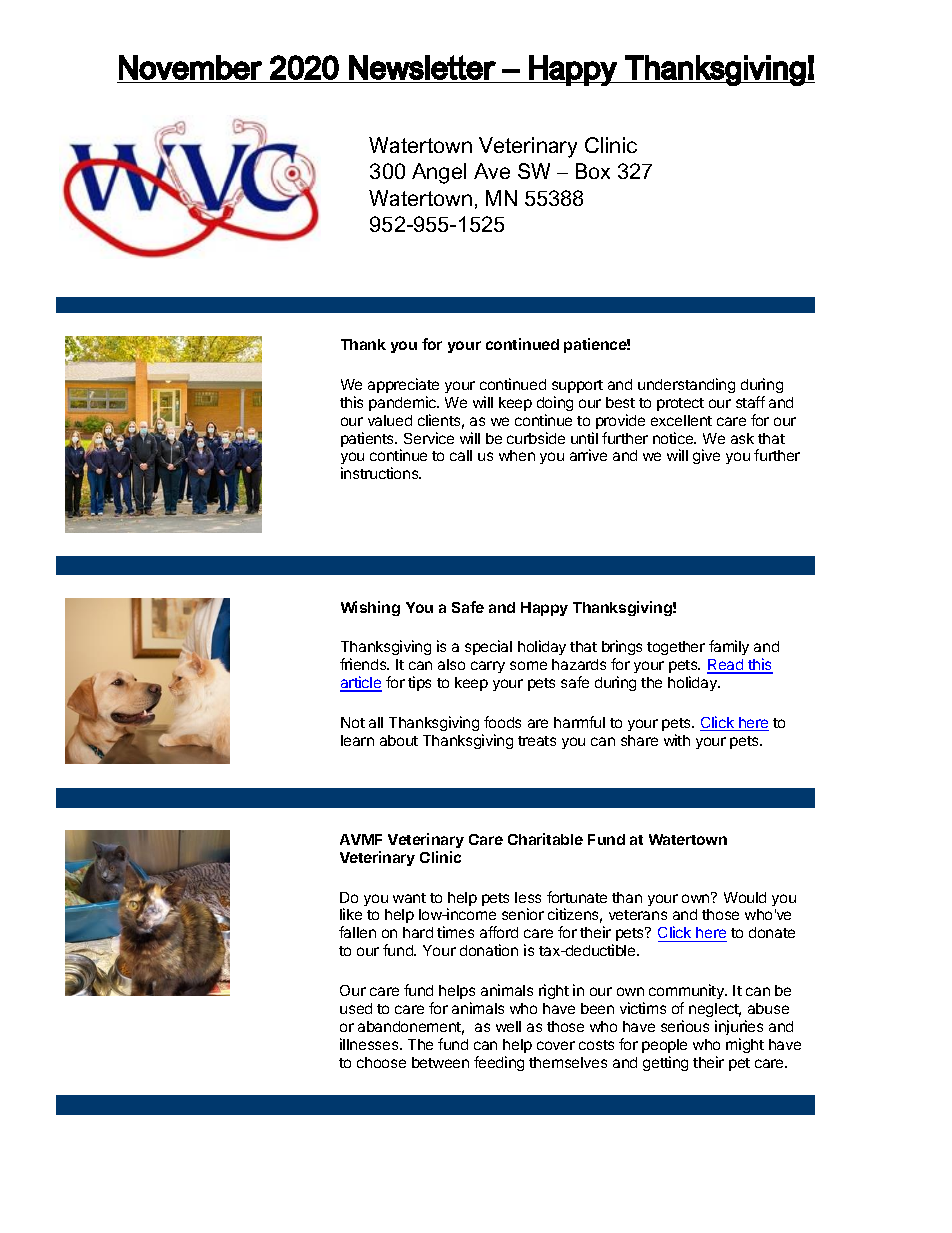 The height and width of the screenshot is (1233, 952). What do you see at coordinates (370, 608) in the screenshot?
I see `Wishing` at bounding box center [370, 608].
